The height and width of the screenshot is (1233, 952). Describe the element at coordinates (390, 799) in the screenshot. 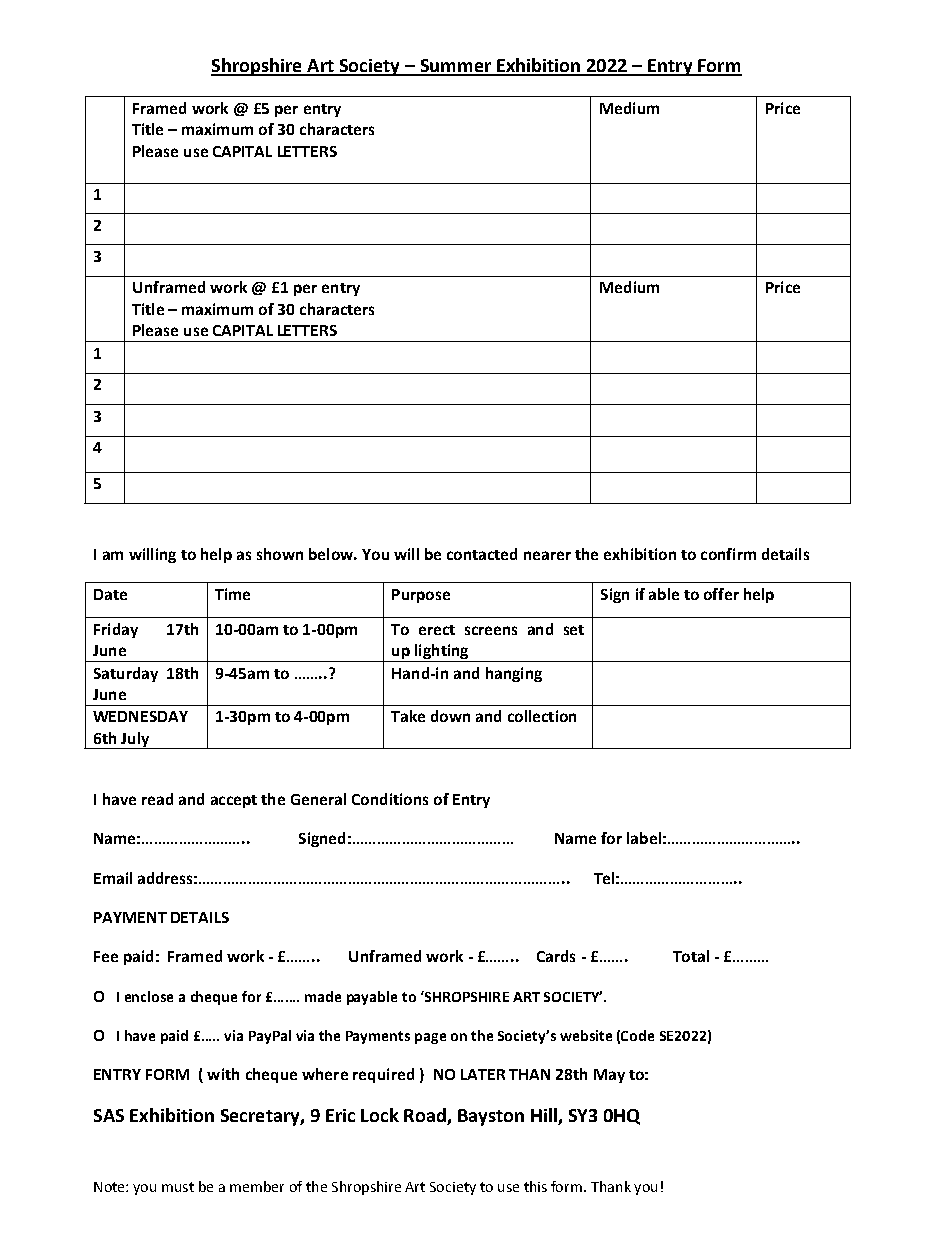

I see `Conditions` at that location.
